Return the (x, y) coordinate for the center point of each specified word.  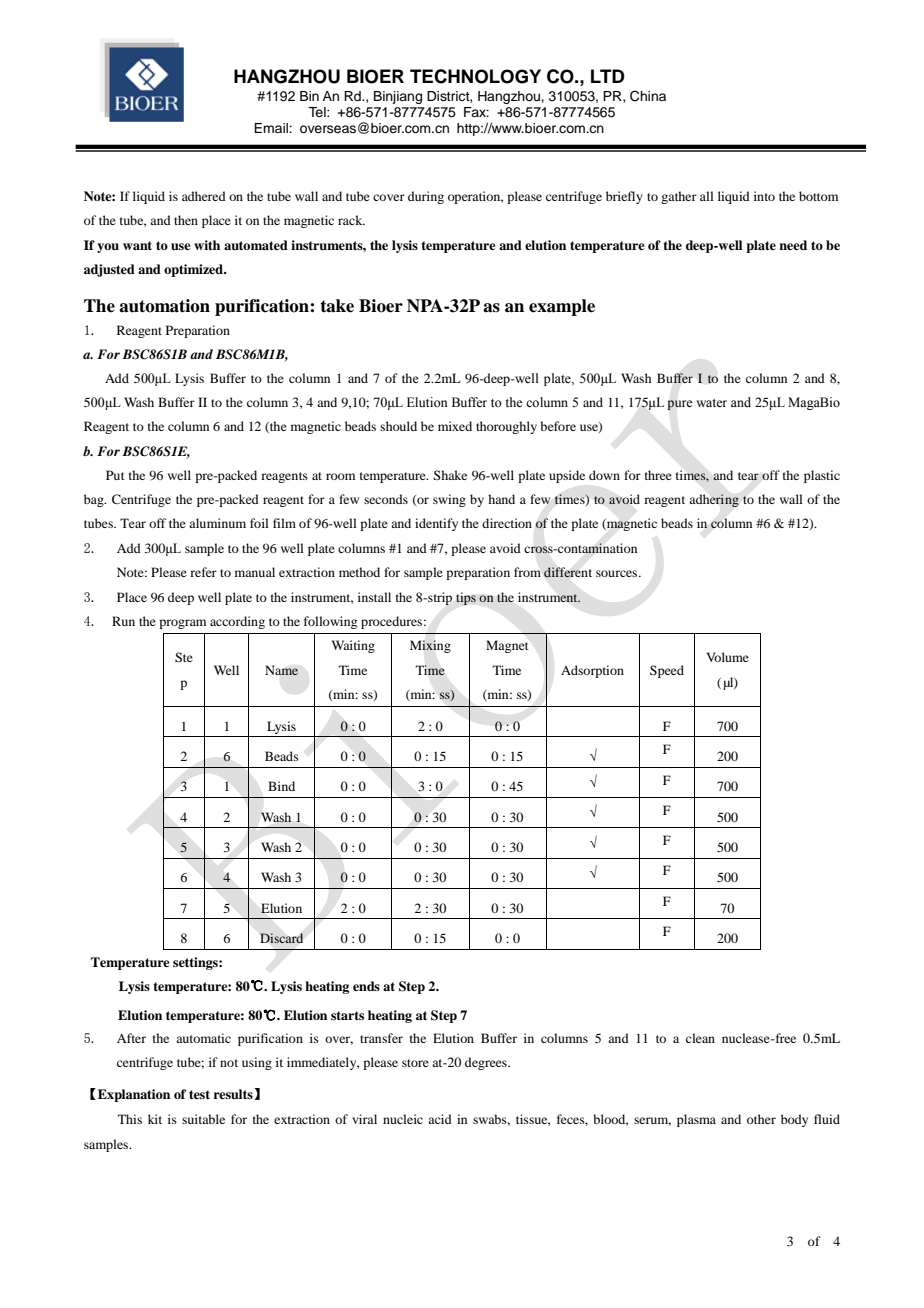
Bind (281, 786)
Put (115, 475)
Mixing (430, 646)
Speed (667, 671)
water (711, 403)
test (199, 1094)
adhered (204, 196)
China (648, 96)
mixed (455, 426)
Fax (476, 112)
